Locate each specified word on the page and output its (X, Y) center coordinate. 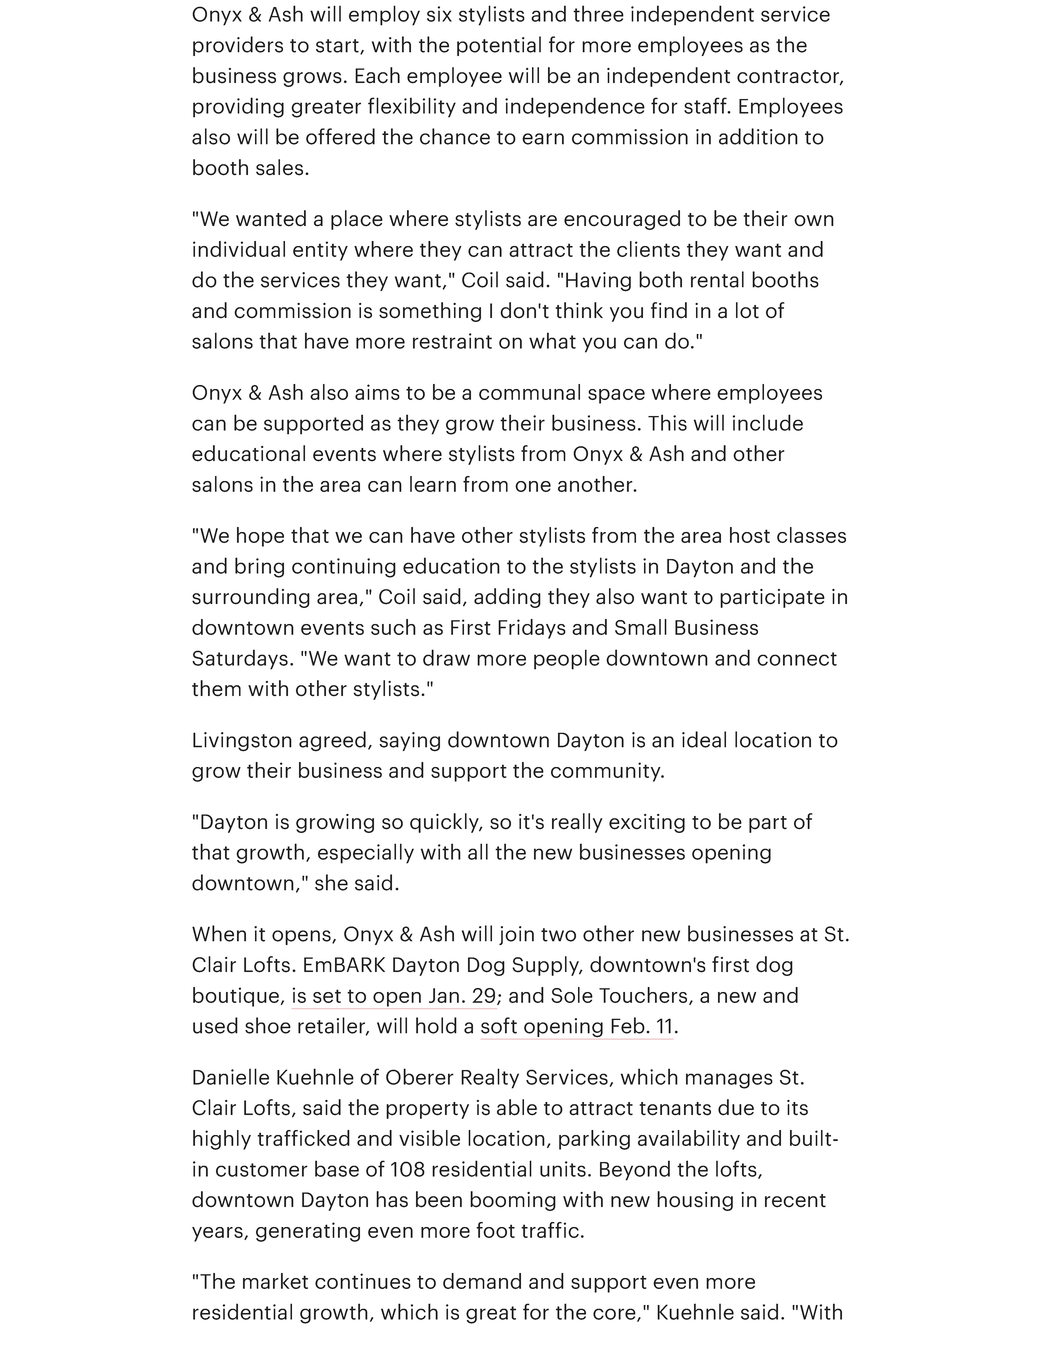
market (275, 1281)
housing (695, 1201)
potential (499, 46)
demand (482, 1281)
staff (706, 105)
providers (238, 46)
